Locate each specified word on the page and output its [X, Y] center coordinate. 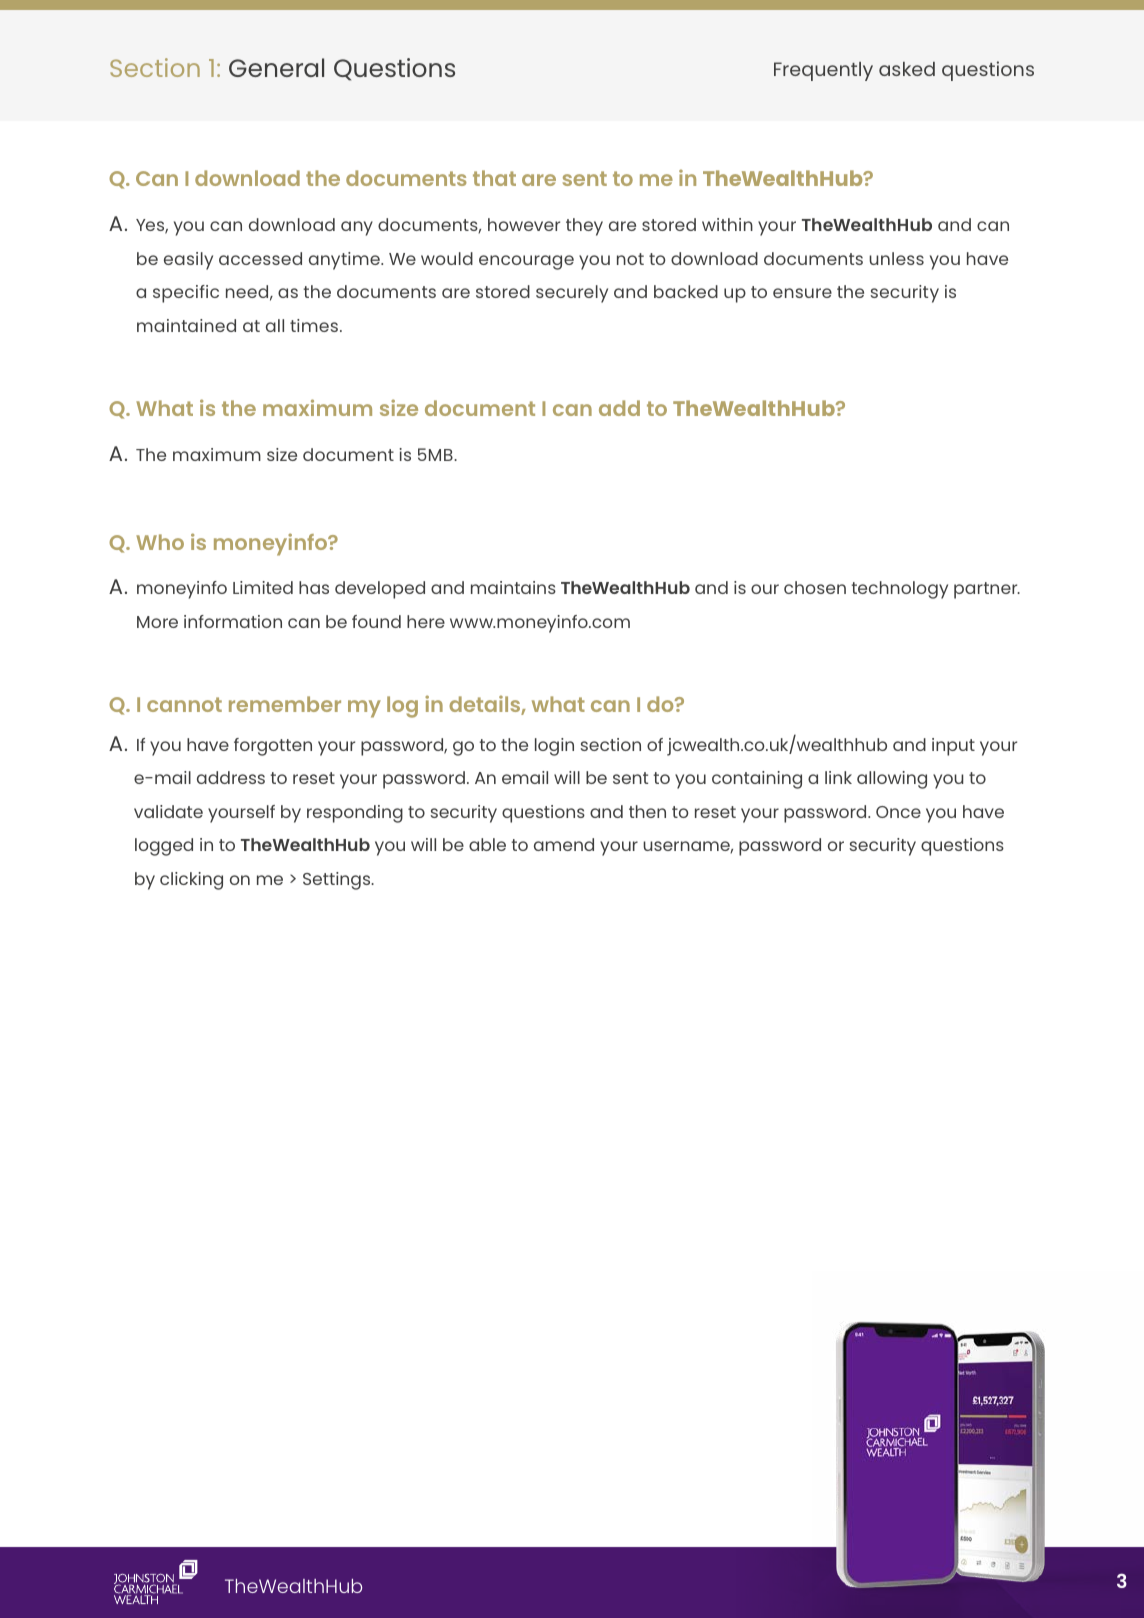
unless [896, 258]
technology [899, 590]
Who [160, 542]
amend [564, 844]
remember [285, 704]
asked [907, 69]
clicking [191, 881]
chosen [815, 587]
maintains [513, 587]
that [494, 178]
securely [572, 294]
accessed [260, 258]
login [554, 747]
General [276, 67]
